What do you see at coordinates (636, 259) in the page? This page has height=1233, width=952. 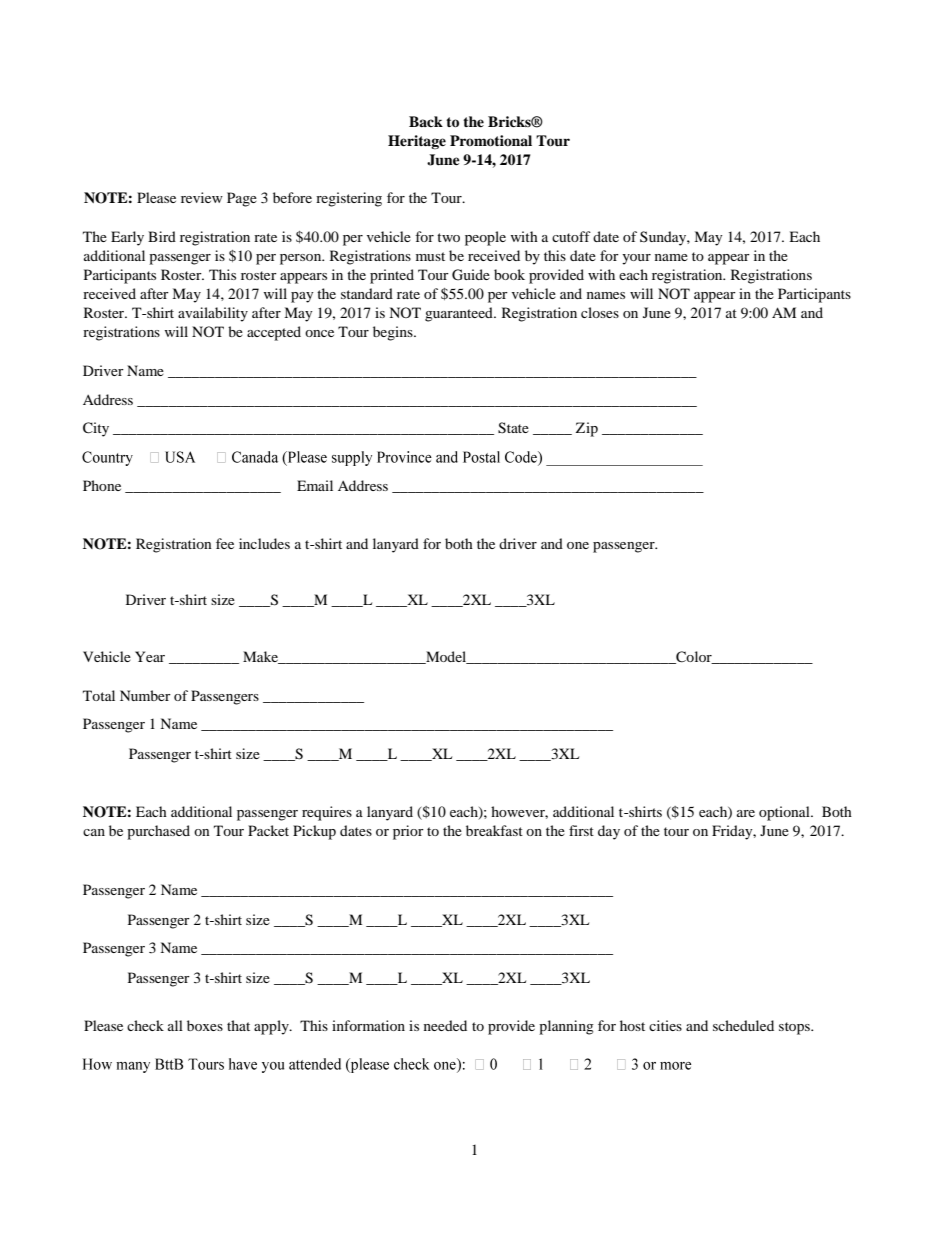 I see `your` at bounding box center [636, 259].
